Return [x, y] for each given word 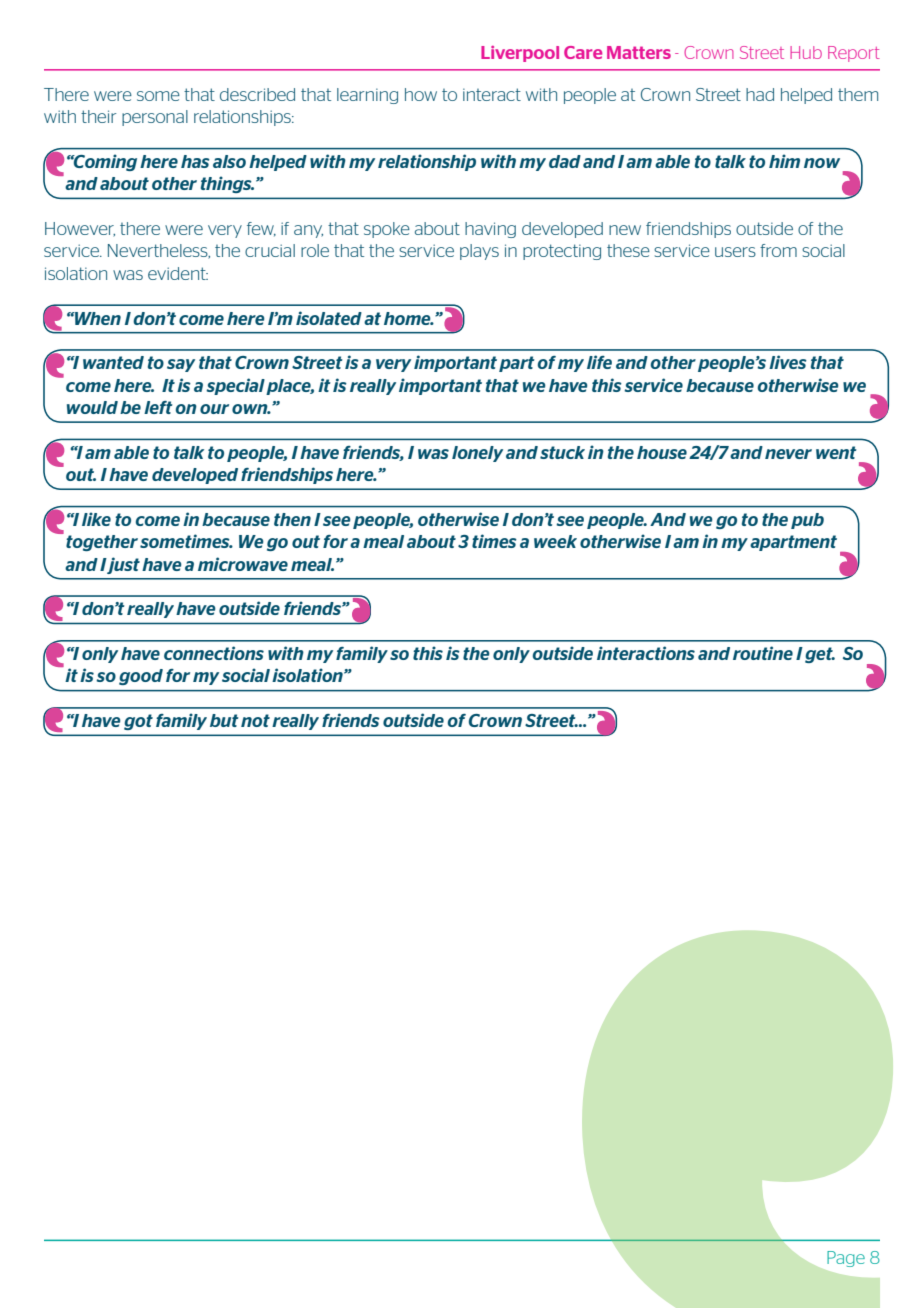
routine [763, 653]
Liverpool [520, 54]
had [760, 94]
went [836, 452]
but [224, 720]
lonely [477, 454]
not [255, 720]
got [138, 722]
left [158, 407]
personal [155, 118]
